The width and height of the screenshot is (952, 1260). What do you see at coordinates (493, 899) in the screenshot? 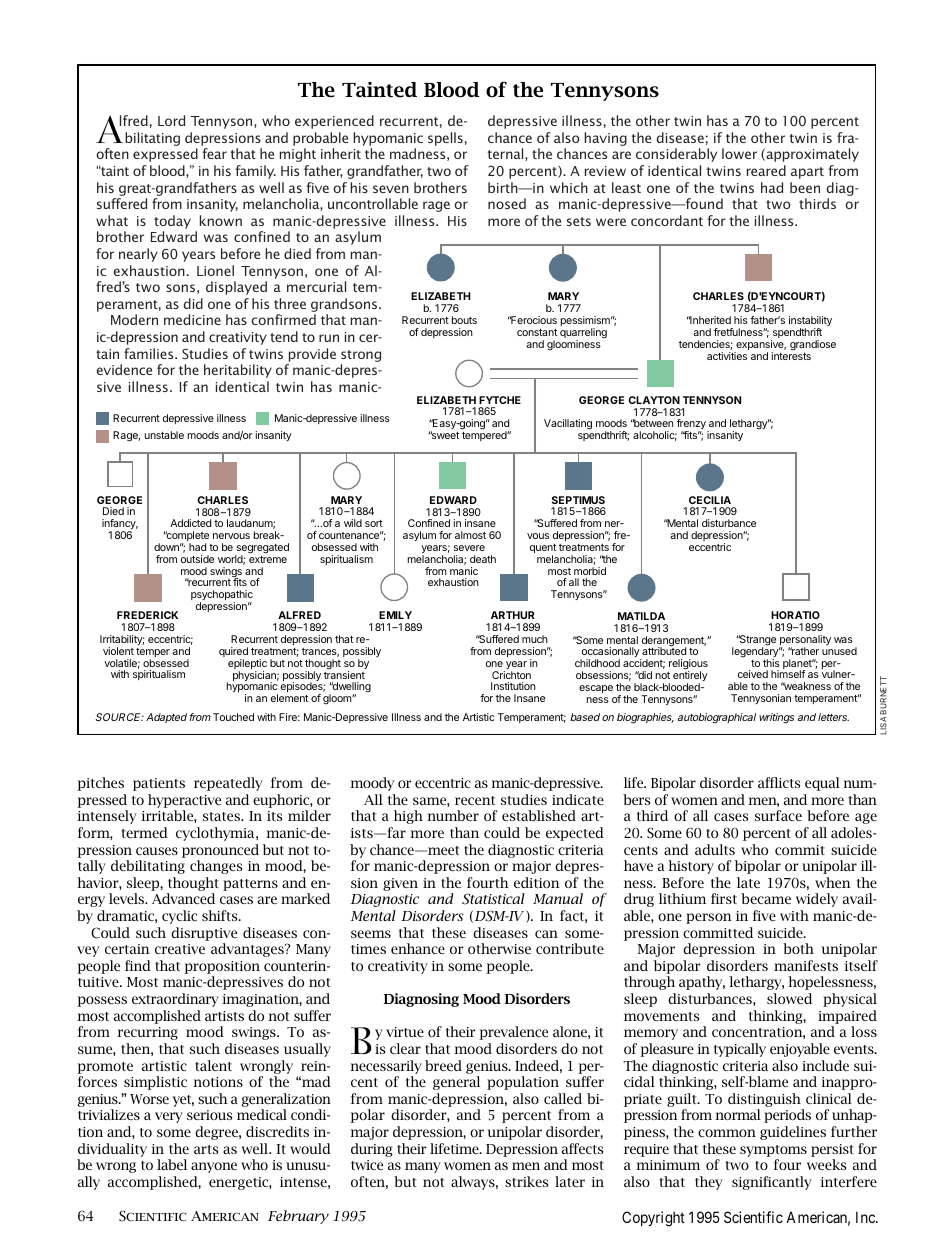
I see `Statistical` at bounding box center [493, 899].
